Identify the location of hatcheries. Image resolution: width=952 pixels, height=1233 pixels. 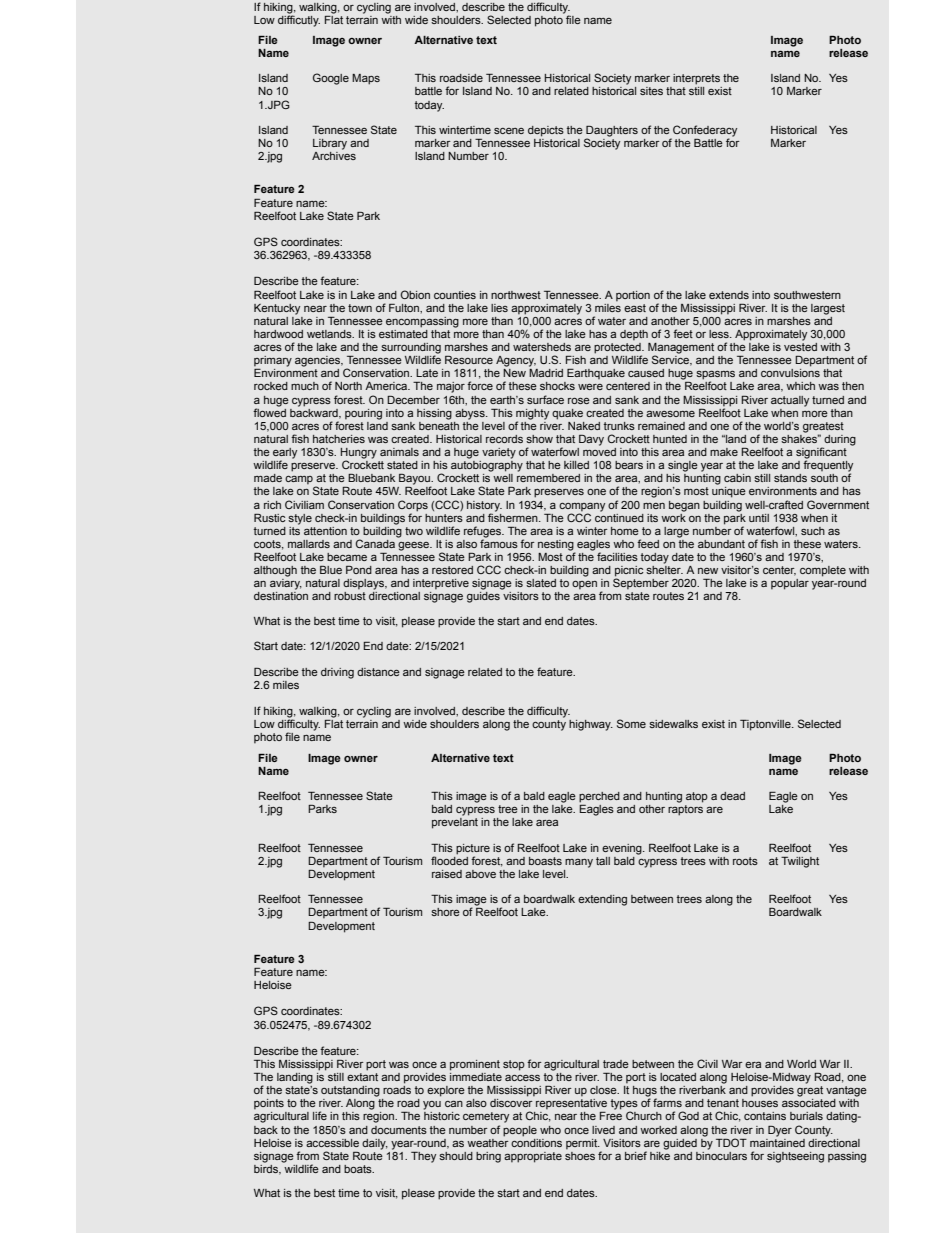
(339, 439).
